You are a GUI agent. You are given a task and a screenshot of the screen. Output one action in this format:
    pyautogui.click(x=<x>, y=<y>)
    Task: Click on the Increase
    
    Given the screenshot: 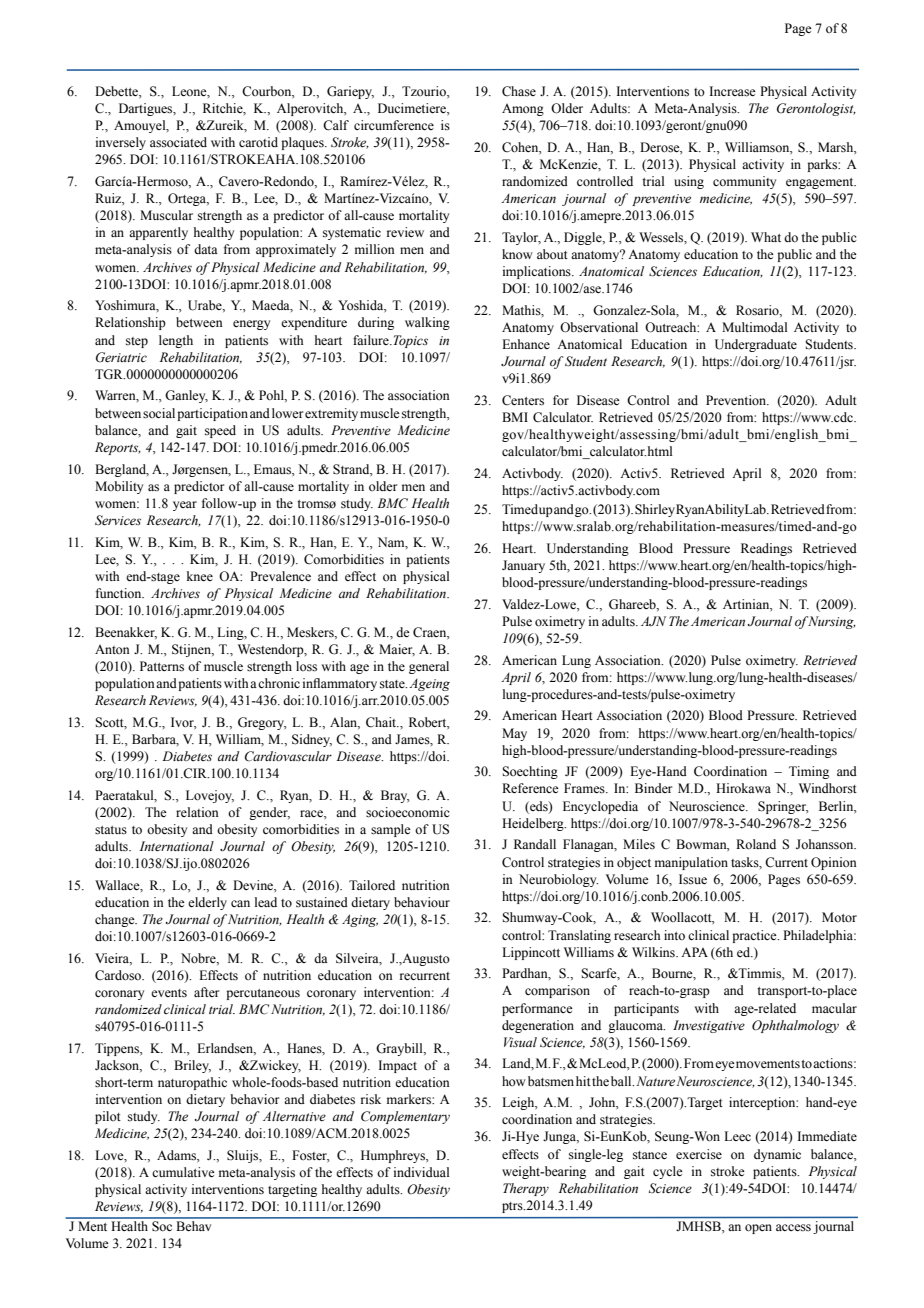 What is the action you would take?
    pyautogui.click(x=732, y=91)
